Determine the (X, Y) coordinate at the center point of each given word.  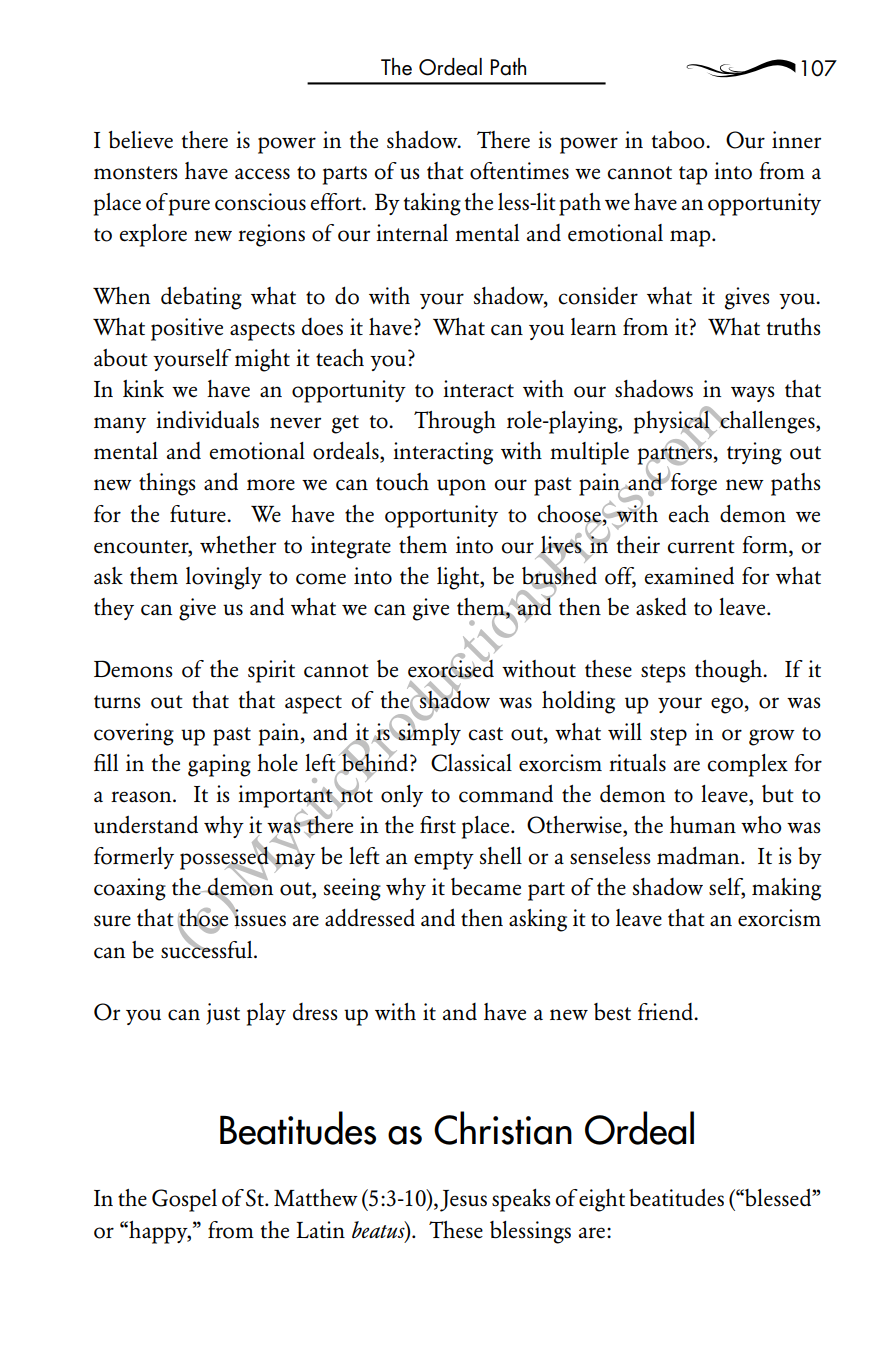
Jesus (463, 1201)
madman (699, 855)
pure (189, 207)
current (701, 547)
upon (461, 487)
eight (602, 1200)
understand (146, 824)
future (199, 514)
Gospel (184, 1200)
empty (444, 860)
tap (693, 175)
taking (432, 204)
